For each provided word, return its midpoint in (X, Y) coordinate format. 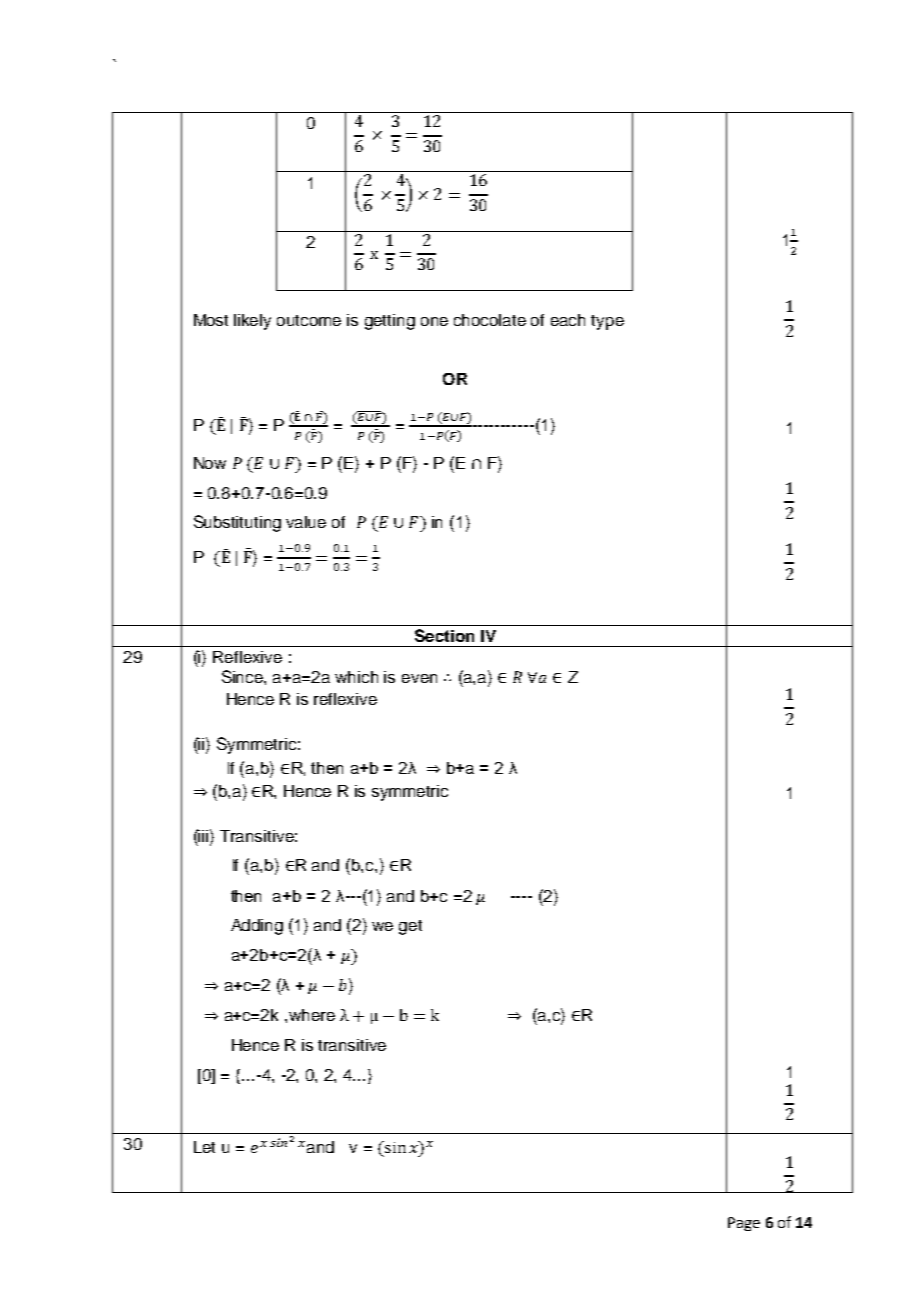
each (568, 320)
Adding (257, 927)
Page (744, 1224)
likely (252, 322)
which (356, 677)
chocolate (490, 320)
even (419, 678)
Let (204, 1147)
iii (204, 835)
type (607, 322)
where (312, 1015)
